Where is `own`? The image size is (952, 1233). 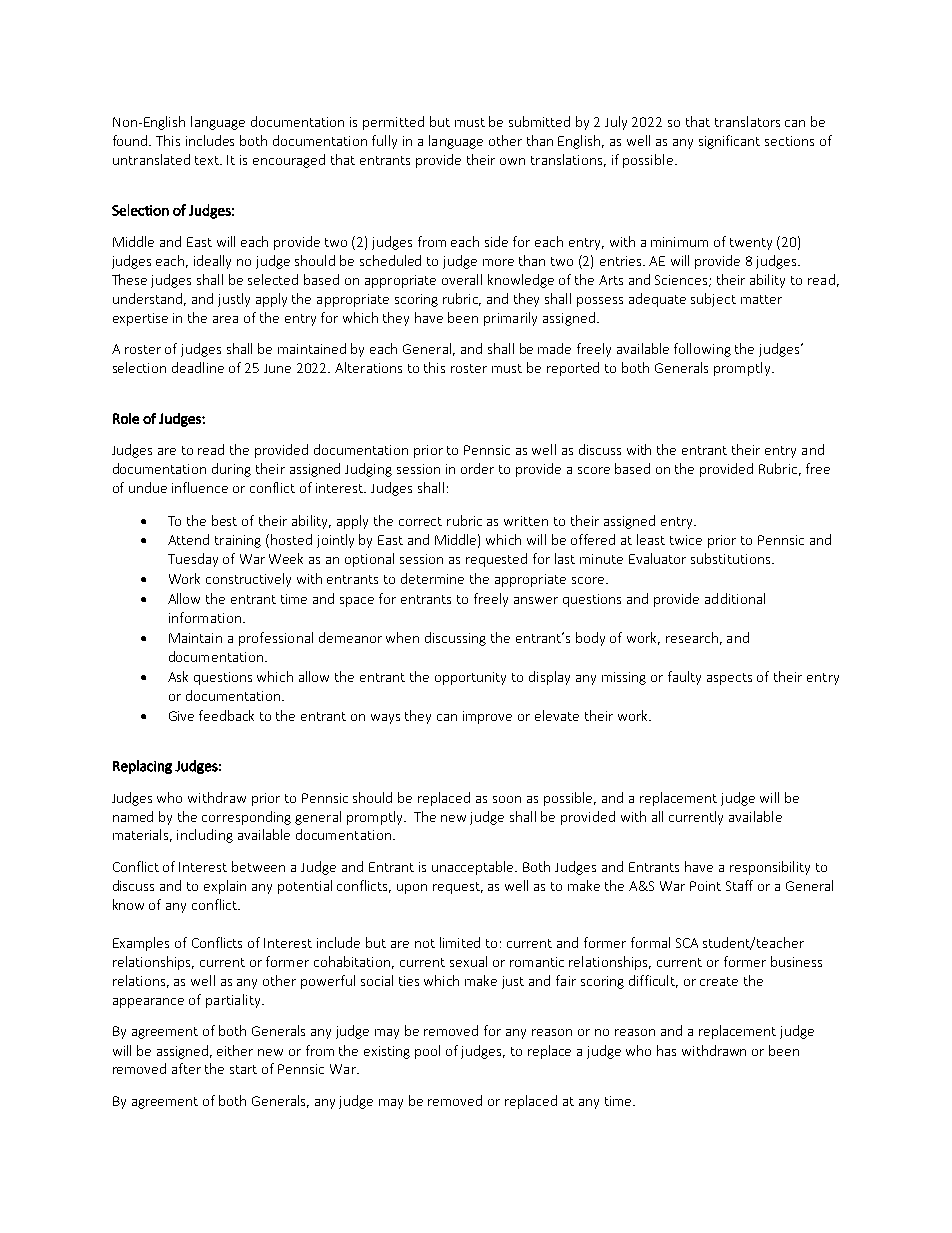 own is located at coordinates (512, 161).
